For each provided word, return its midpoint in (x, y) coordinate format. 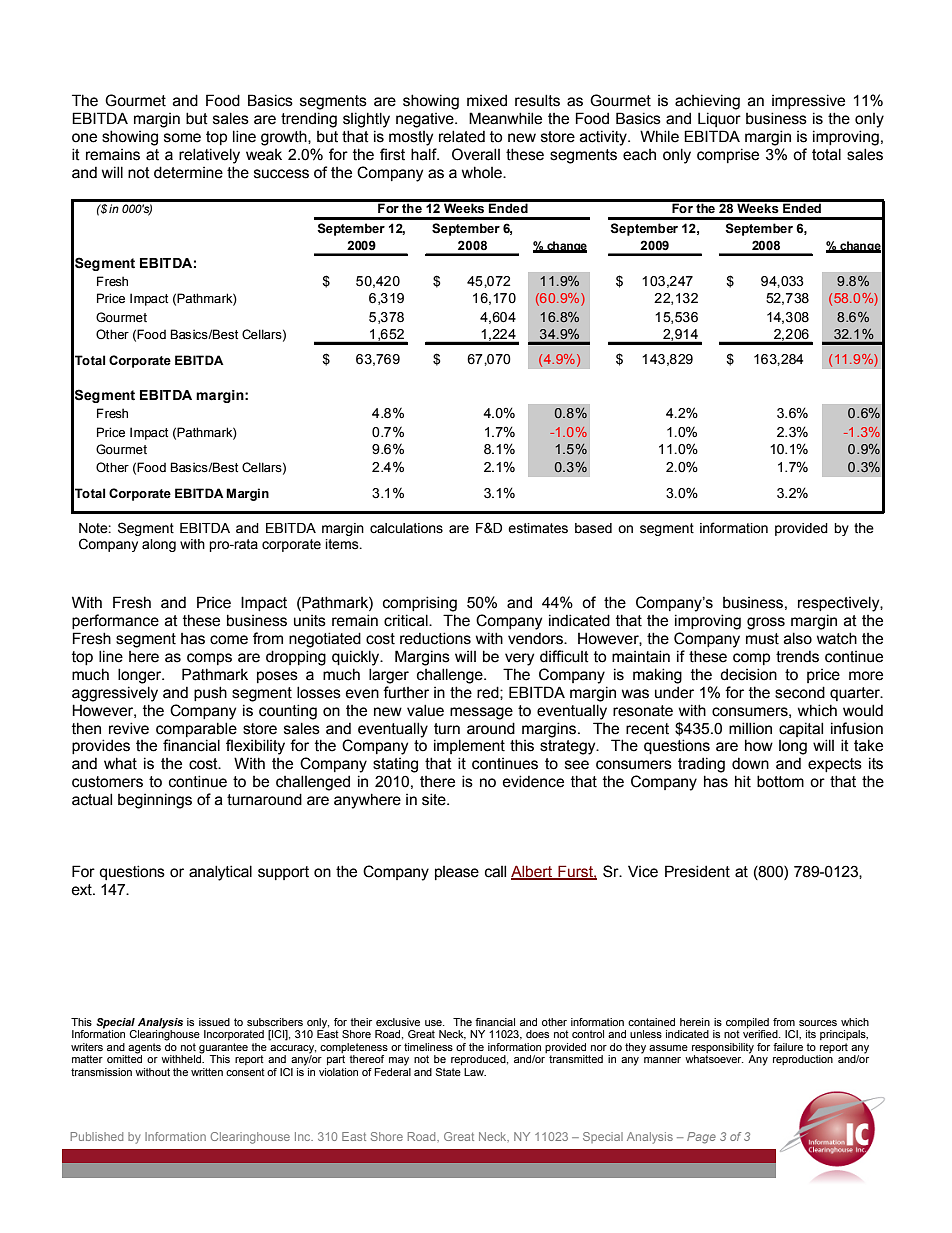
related (462, 136)
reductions (435, 638)
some (182, 138)
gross (766, 623)
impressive (808, 101)
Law (475, 1072)
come (229, 640)
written (207, 1072)
